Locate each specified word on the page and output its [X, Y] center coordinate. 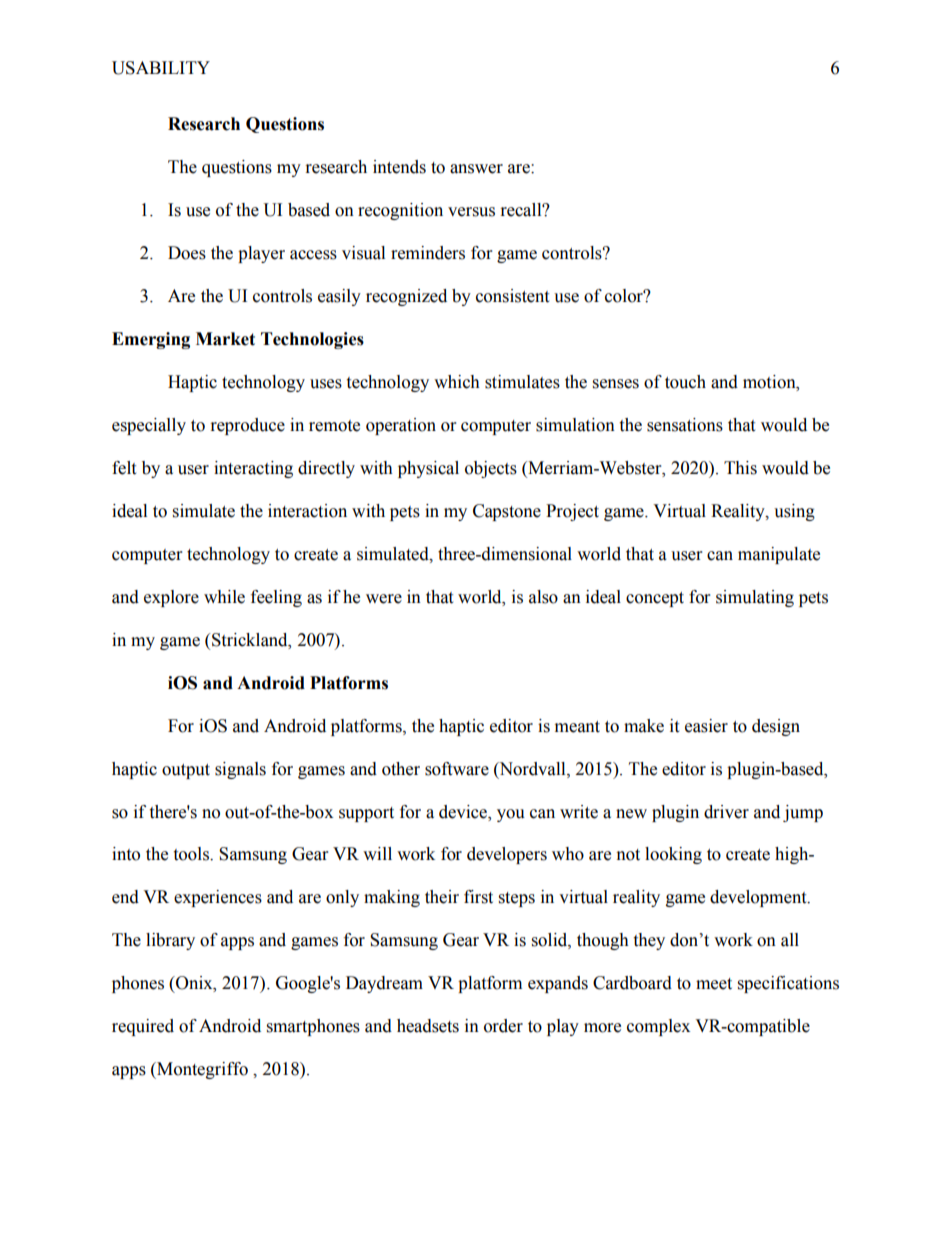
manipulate [779, 555]
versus [471, 212]
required [143, 1027]
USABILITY [161, 68]
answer [476, 169]
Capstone [507, 512]
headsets [428, 1026]
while [224, 597]
